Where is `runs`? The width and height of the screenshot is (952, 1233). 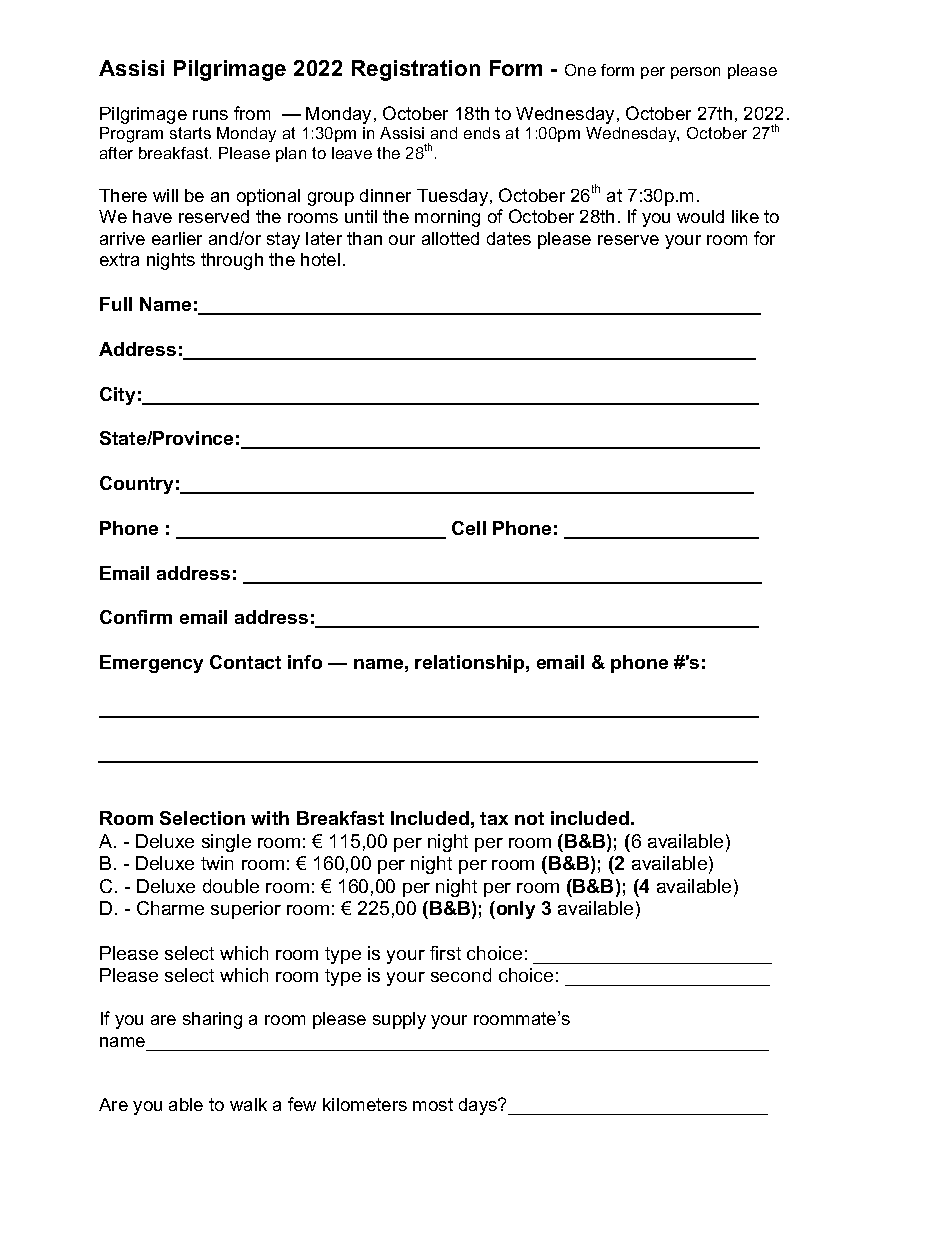 runs is located at coordinates (210, 115).
